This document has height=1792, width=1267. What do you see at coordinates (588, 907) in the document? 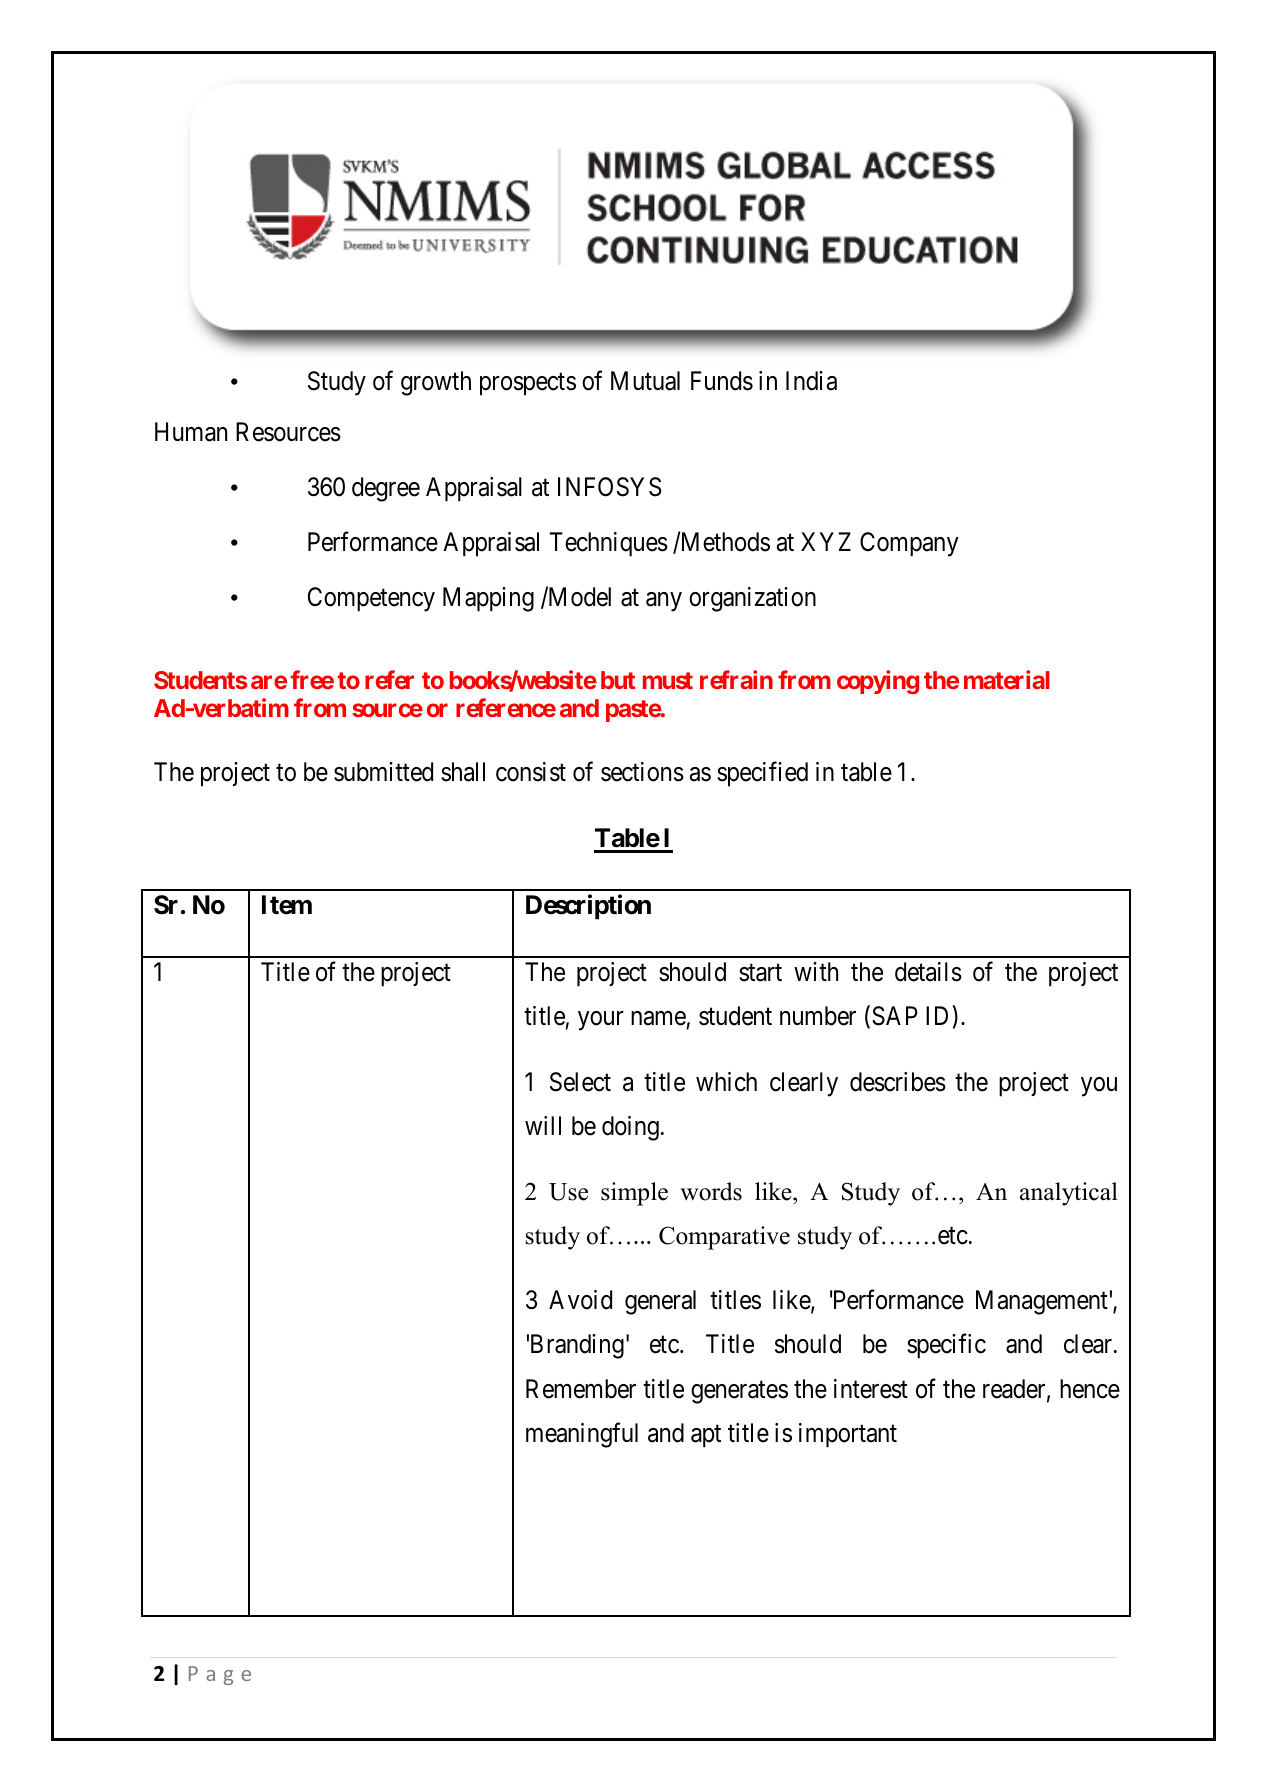
I see `Description` at bounding box center [588, 907].
